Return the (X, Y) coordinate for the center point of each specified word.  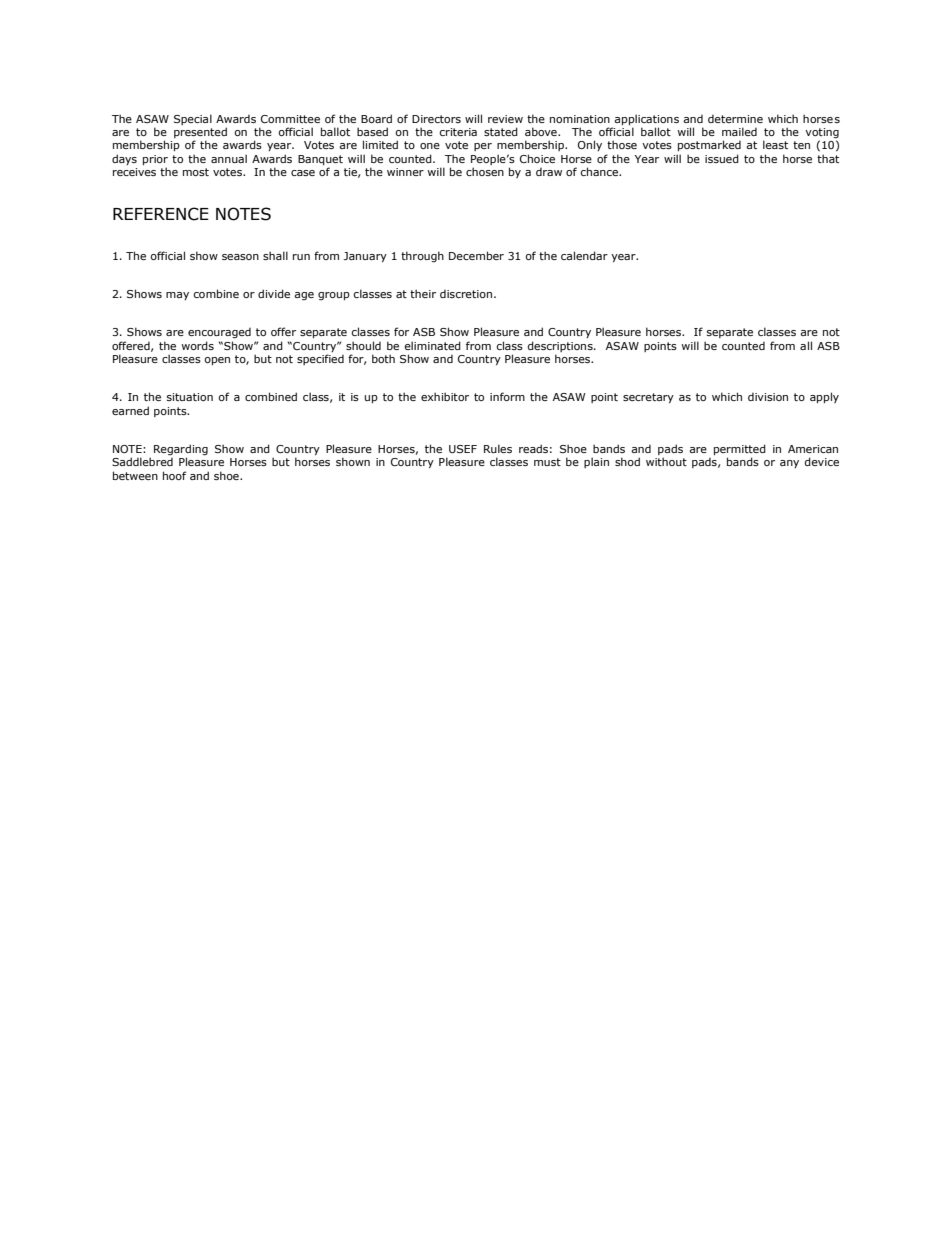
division (768, 397)
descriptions (561, 346)
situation (190, 397)
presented (200, 134)
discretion (467, 294)
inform (507, 396)
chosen (485, 171)
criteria (458, 132)
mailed (739, 131)
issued (722, 158)
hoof (174, 475)
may (177, 296)
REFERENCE (161, 214)
